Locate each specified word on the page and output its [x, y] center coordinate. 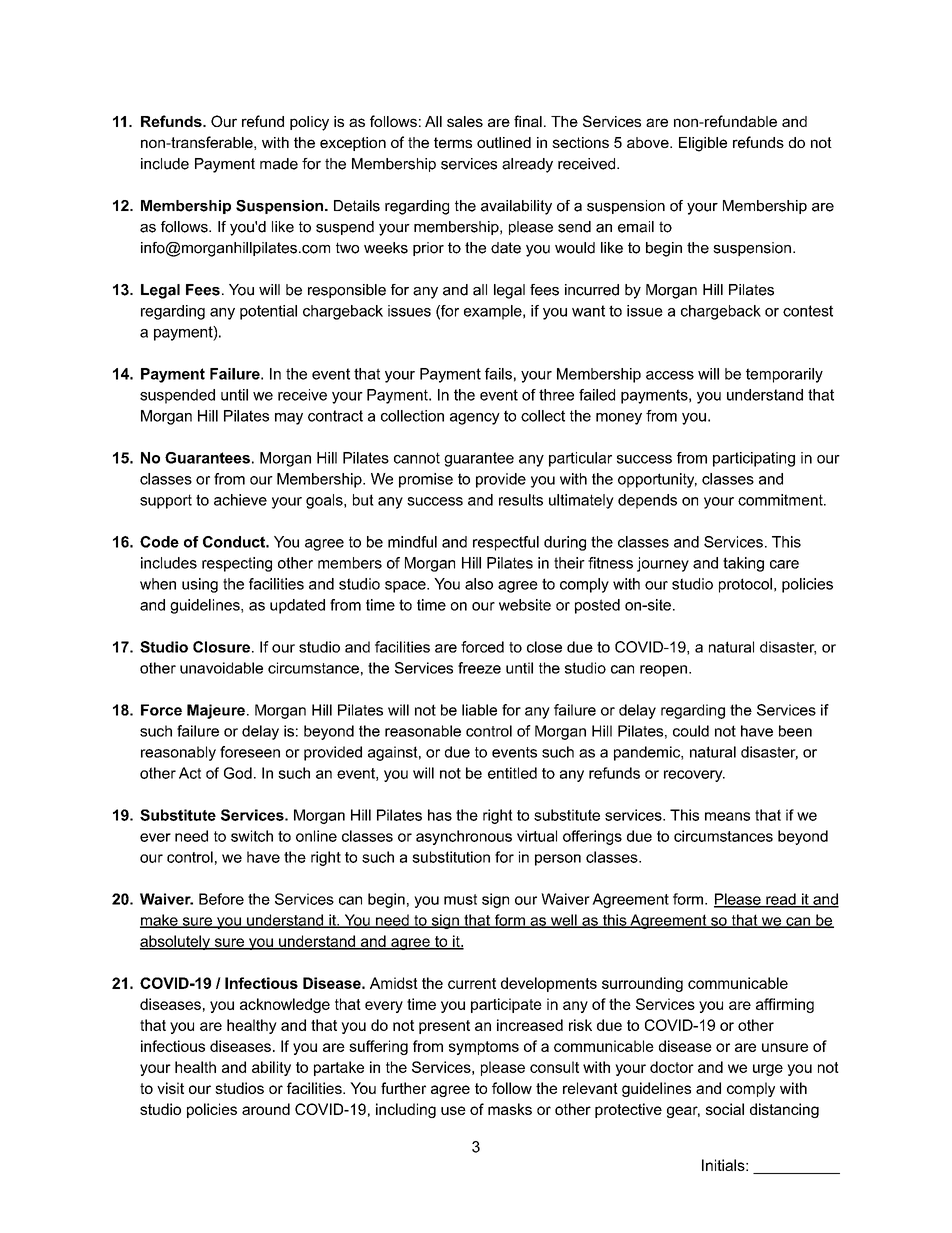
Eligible [703, 144]
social [725, 1109]
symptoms [484, 1048]
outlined [504, 142]
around [266, 1109]
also [479, 584]
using [200, 585]
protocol [745, 585]
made [279, 164]
